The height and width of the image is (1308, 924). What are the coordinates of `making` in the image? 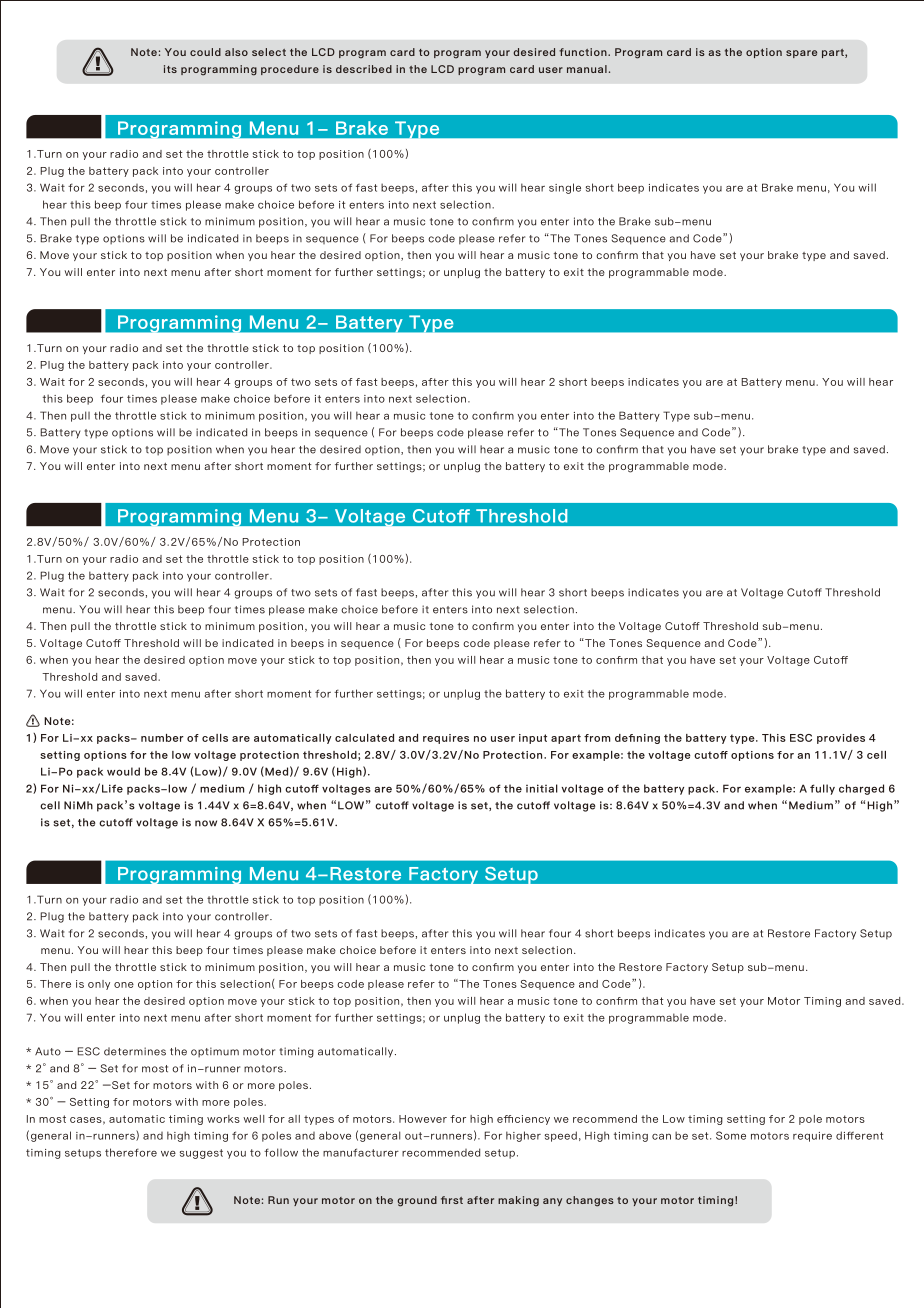 It's located at (518, 1201).
